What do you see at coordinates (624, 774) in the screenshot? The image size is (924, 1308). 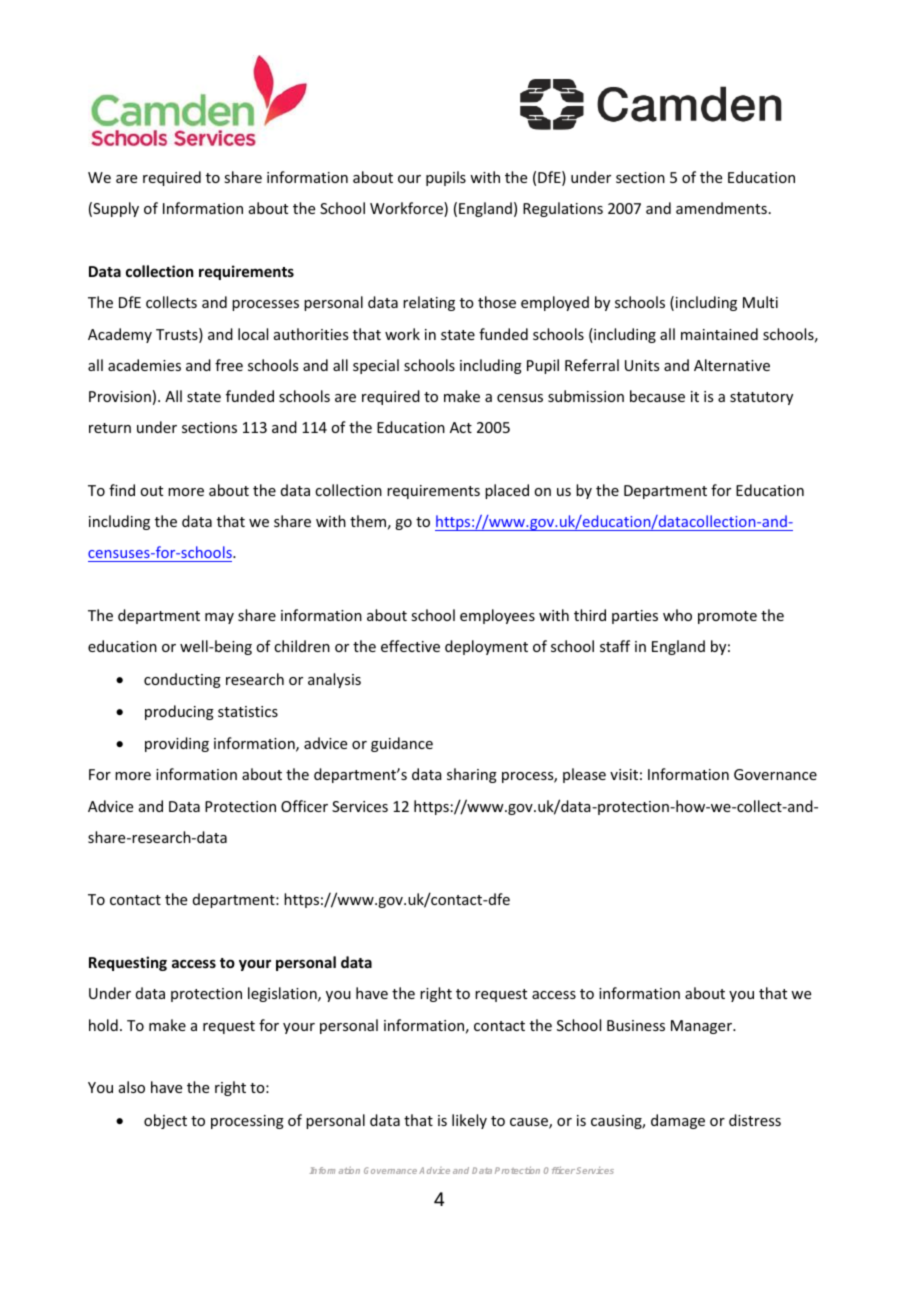 I see `visit` at bounding box center [624, 774].
